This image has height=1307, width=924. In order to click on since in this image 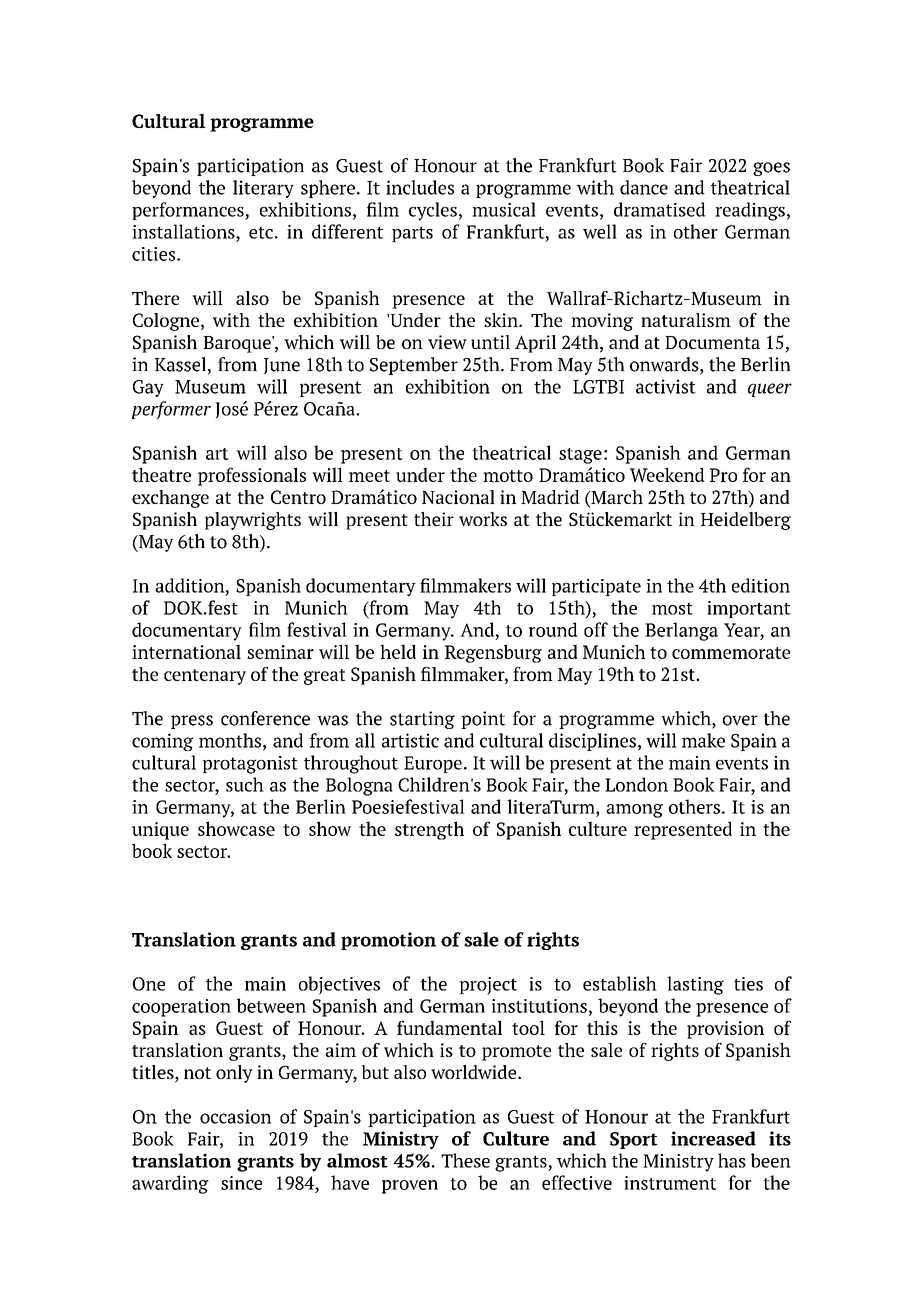, I will do `click(241, 1183)`.
